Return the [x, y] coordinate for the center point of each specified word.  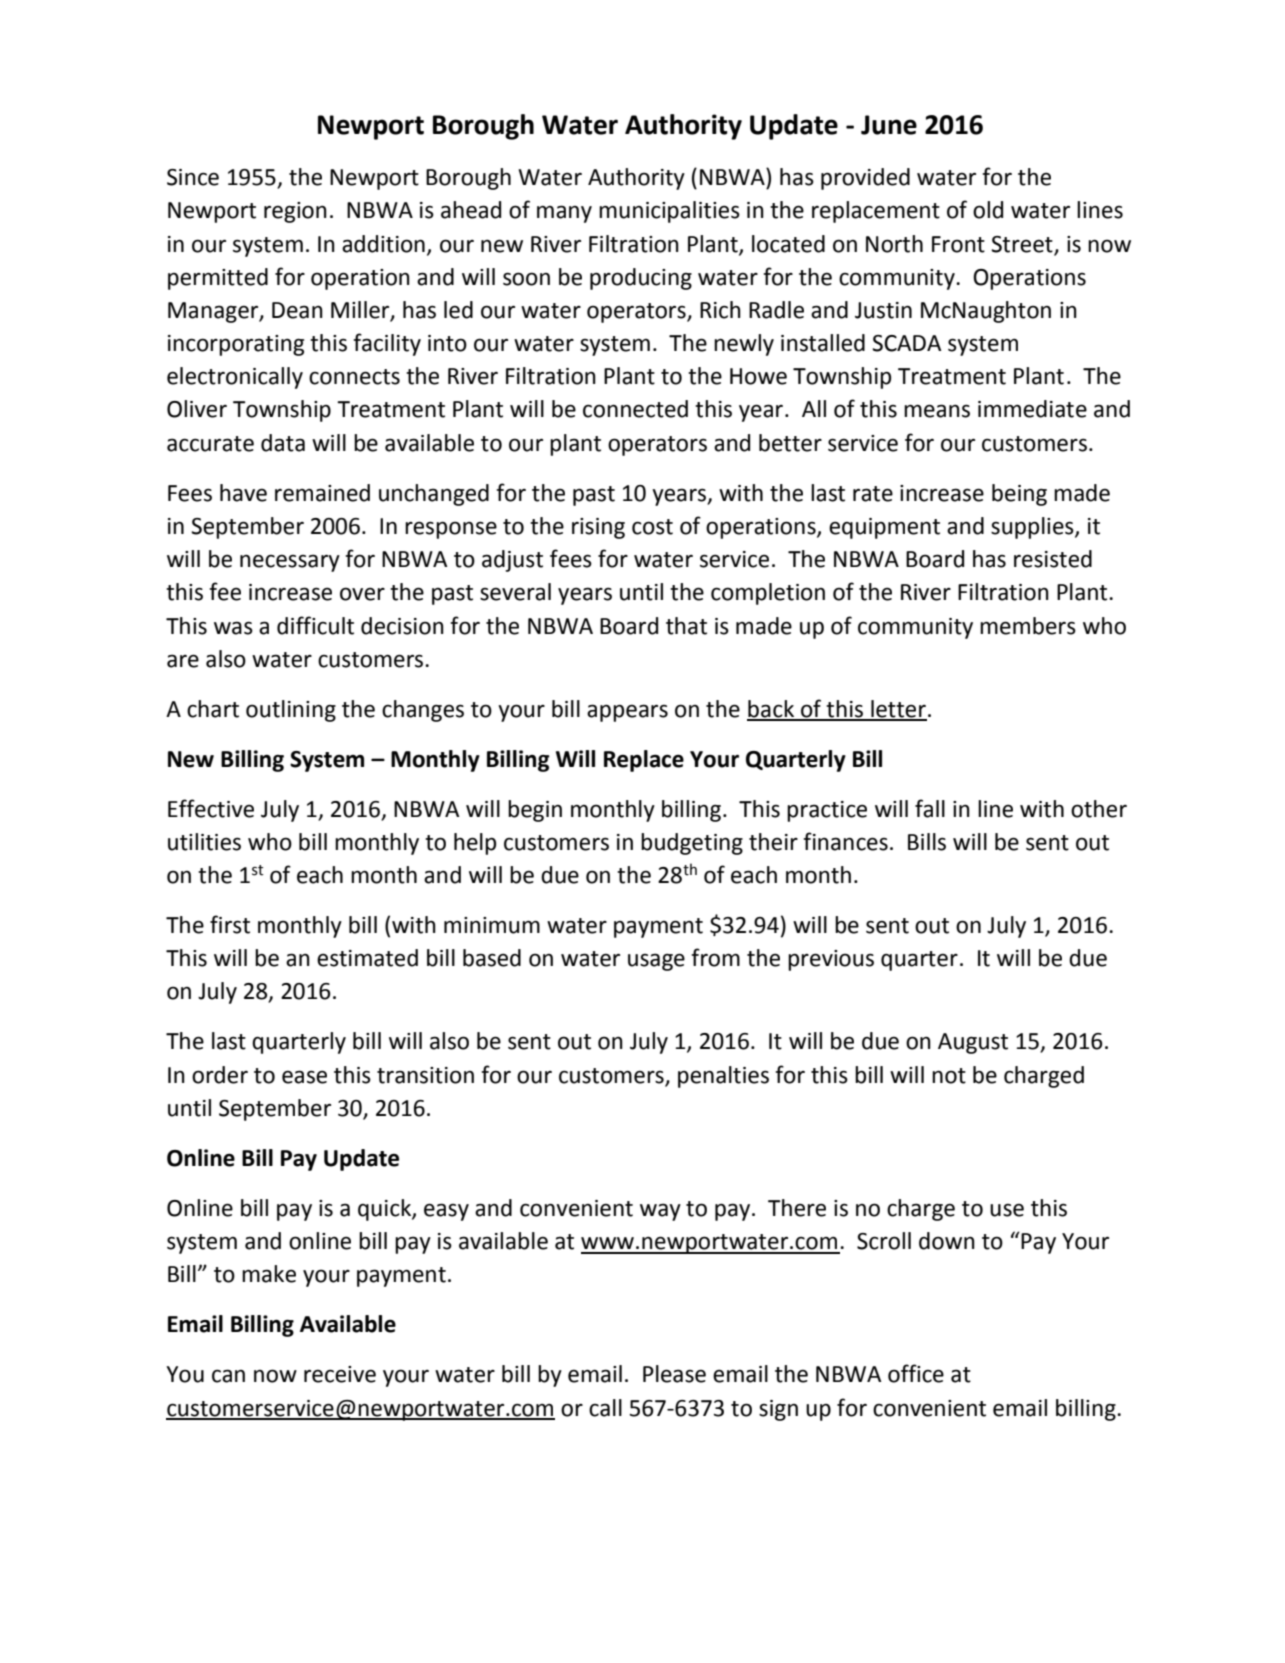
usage [656, 962]
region [295, 212]
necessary [290, 563]
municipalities [669, 212]
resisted [1053, 559]
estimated [367, 958]
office [916, 1373]
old [988, 210]
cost [652, 527]
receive [340, 1374]
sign [778, 1410]
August [973, 1043]
